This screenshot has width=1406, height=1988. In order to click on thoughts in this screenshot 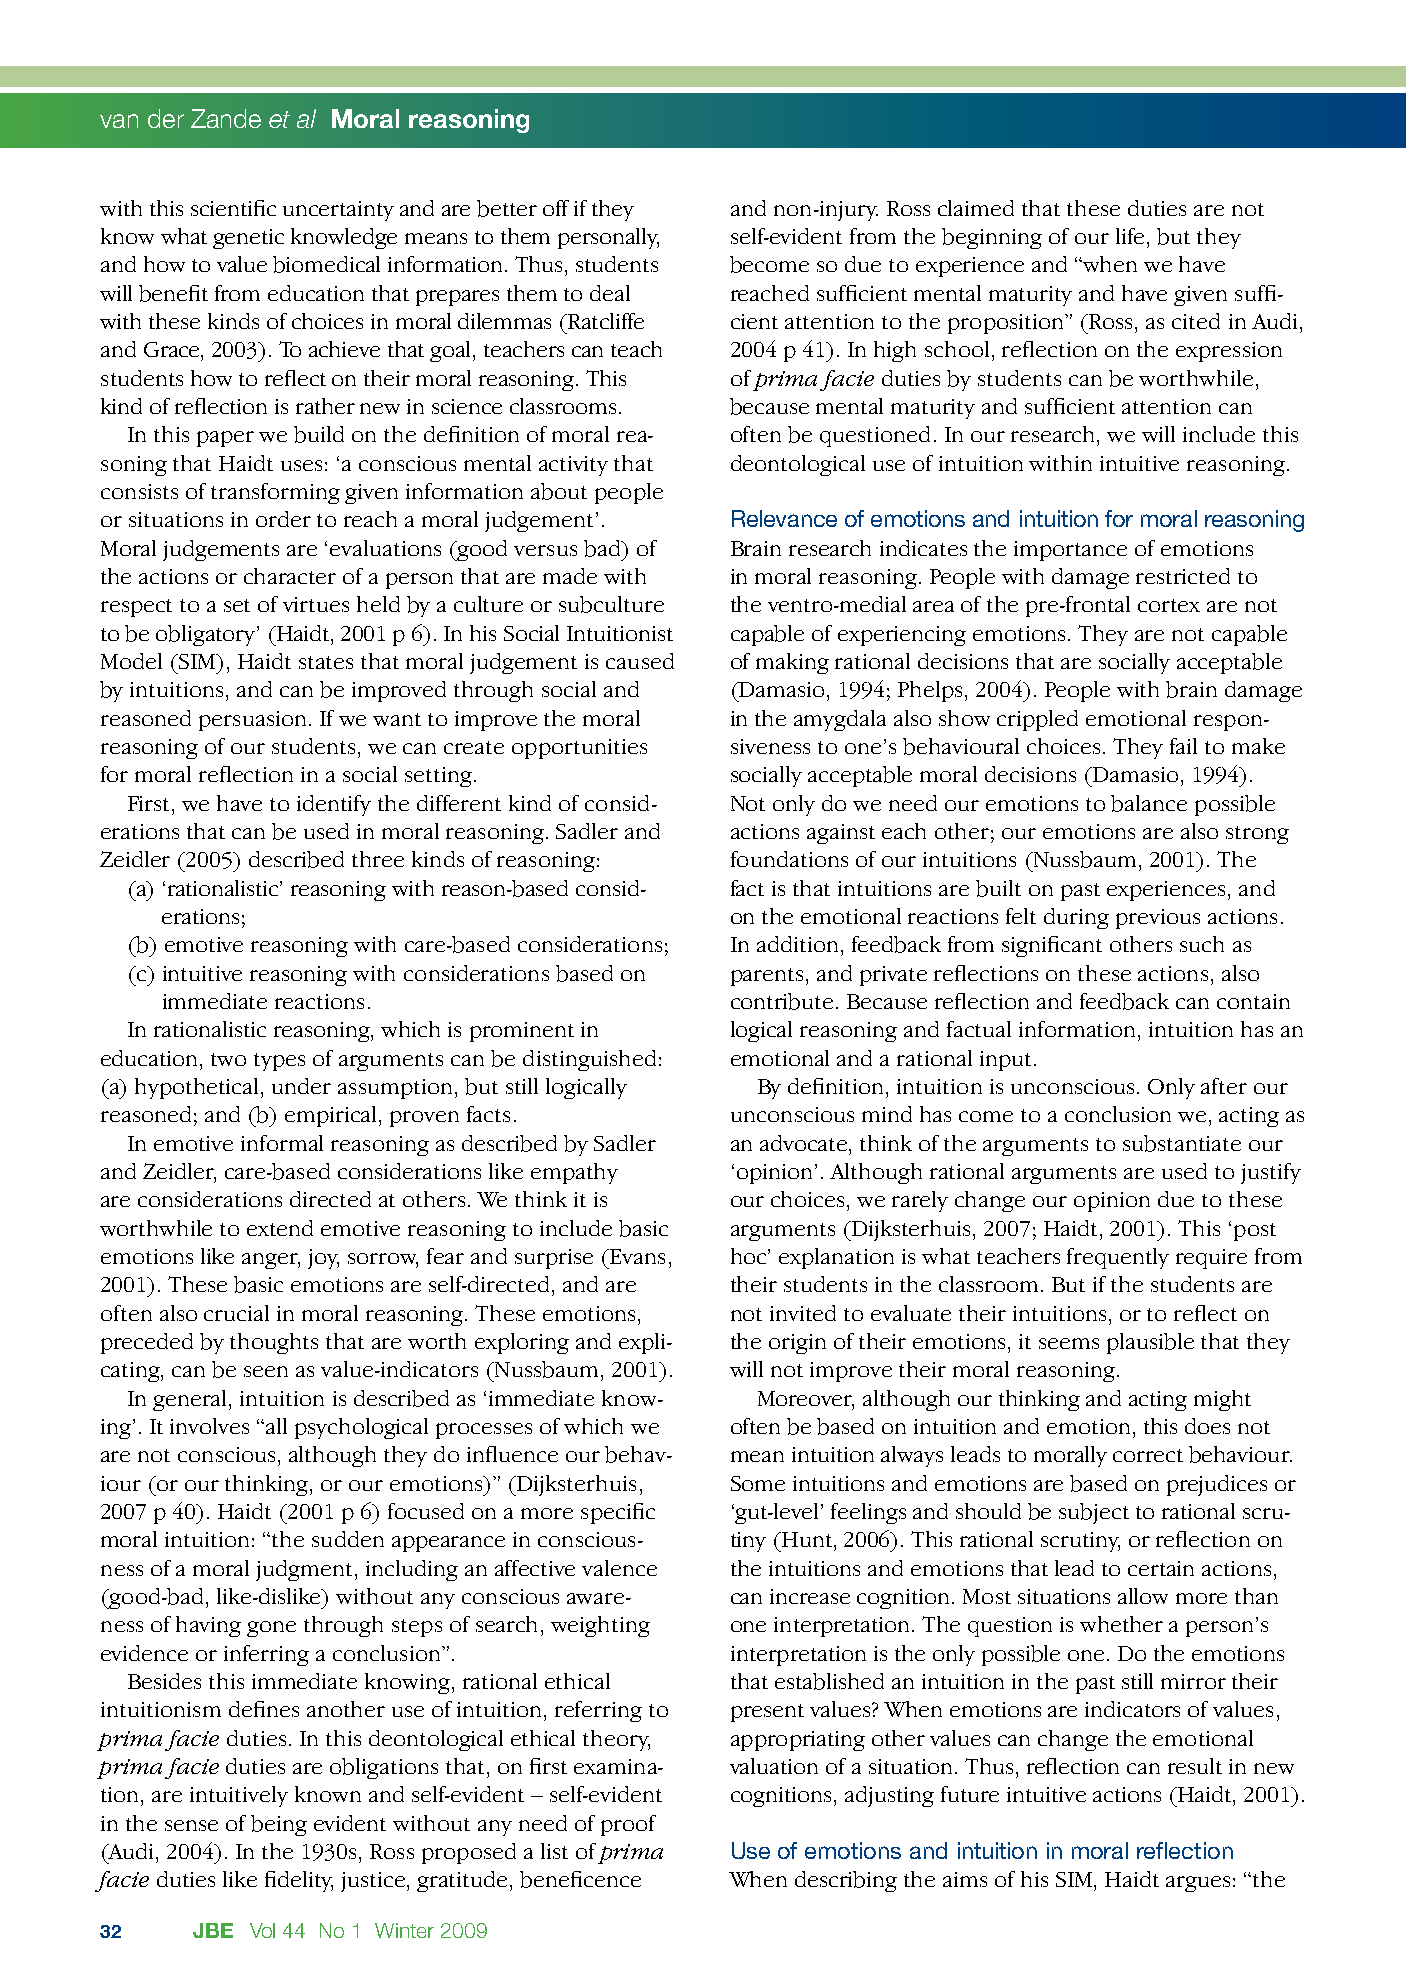, I will do `click(274, 1343)`.
